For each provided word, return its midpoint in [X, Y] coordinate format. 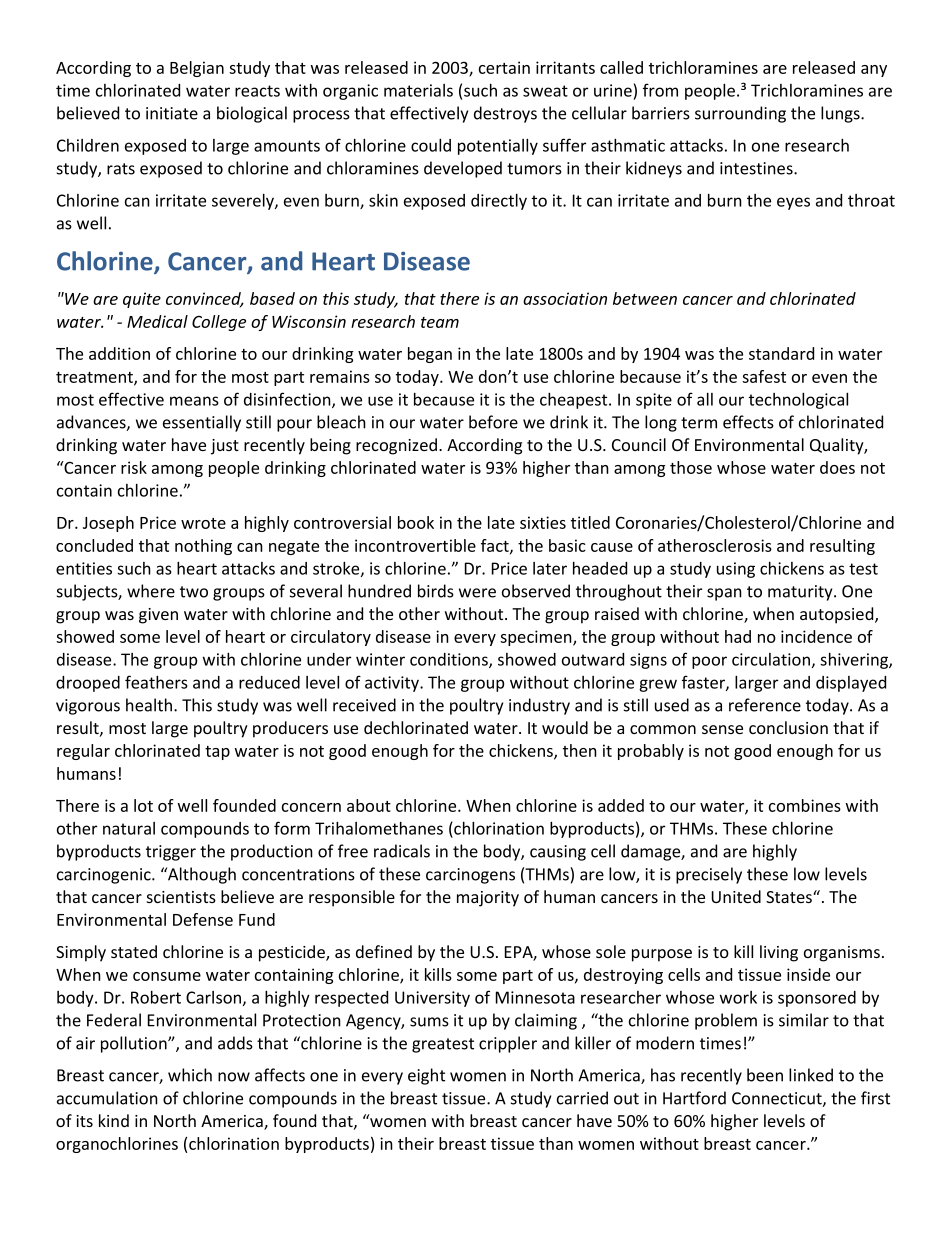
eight [426, 1076]
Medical [157, 321]
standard [781, 353]
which [190, 1075]
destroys [505, 114]
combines [805, 805]
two [194, 592]
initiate [172, 113]
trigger [171, 853]
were [477, 593]
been [765, 1075]
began [430, 355]
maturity [801, 593]
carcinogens [470, 876]
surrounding [740, 114]
